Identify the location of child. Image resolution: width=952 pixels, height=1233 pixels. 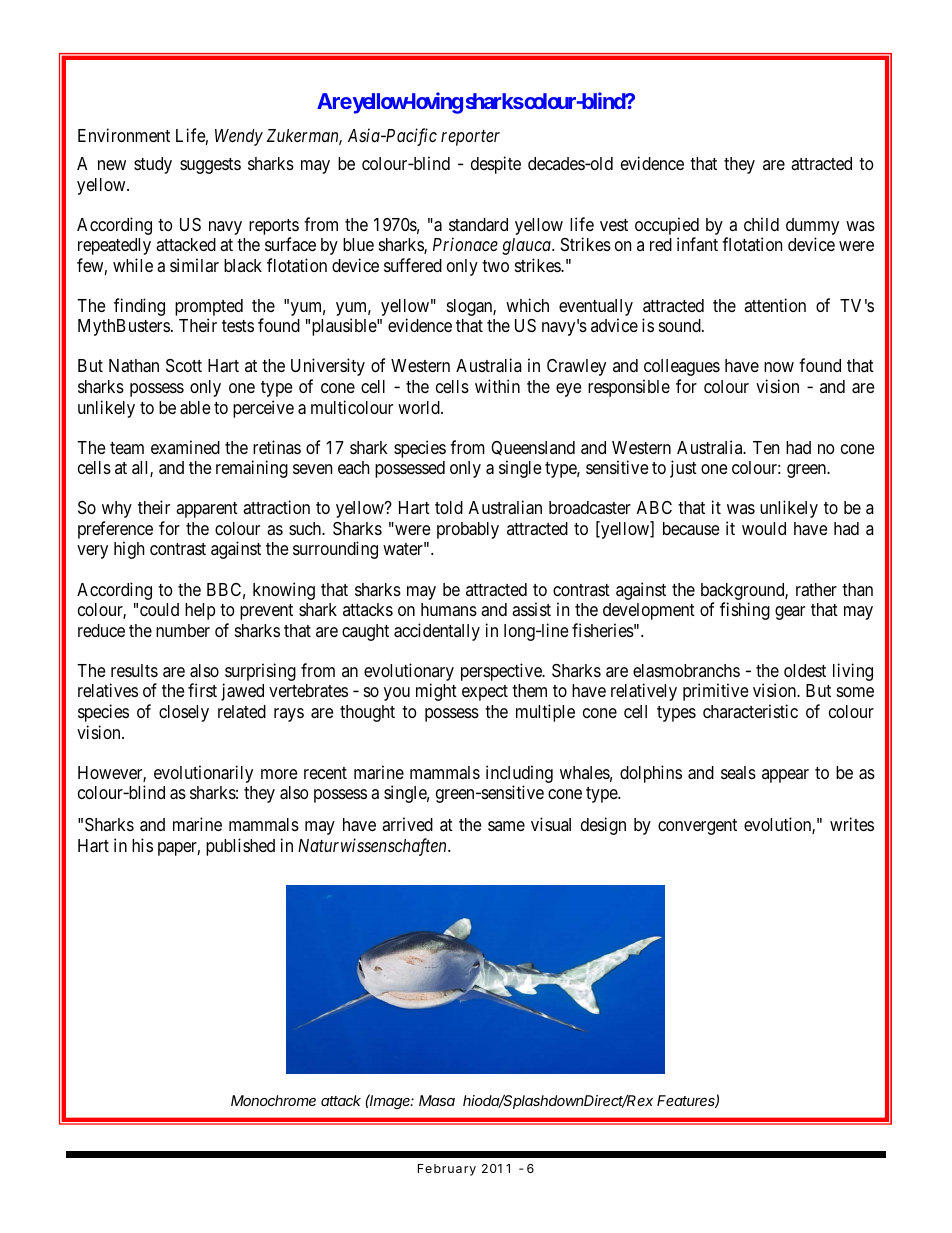
(761, 224).
